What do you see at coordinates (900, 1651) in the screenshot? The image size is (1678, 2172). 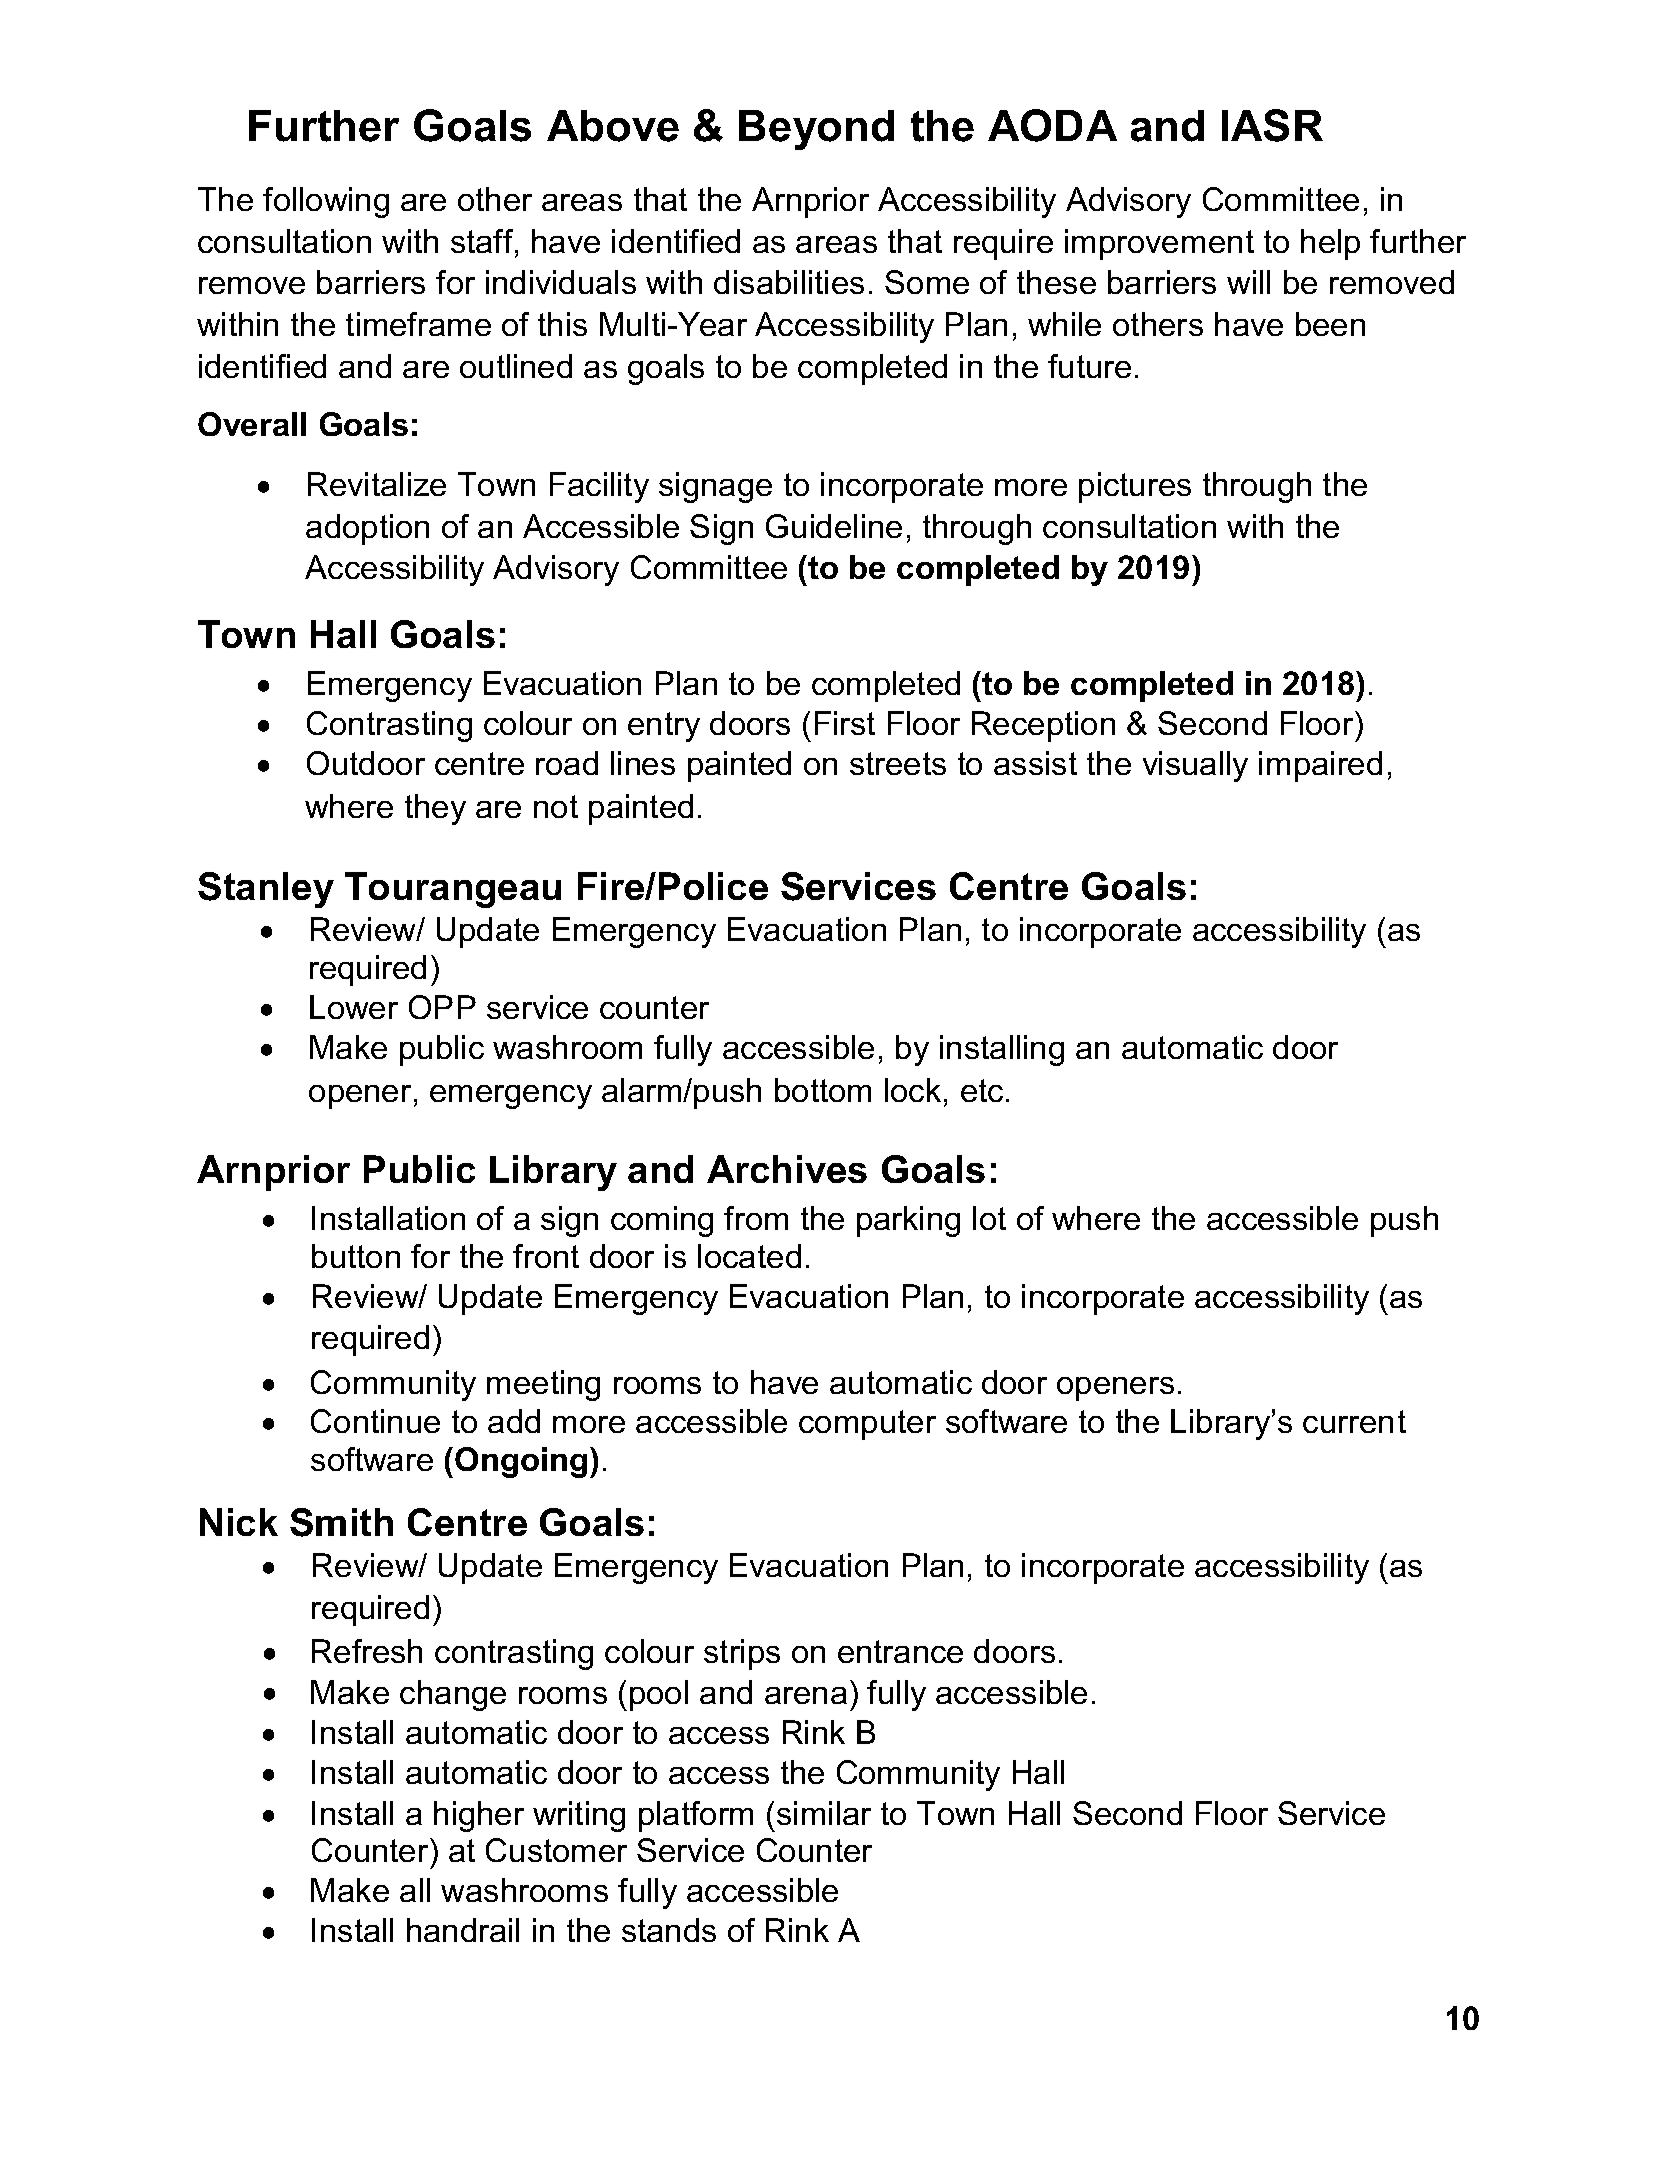 I see `entrance` at bounding box center [900, 1651].
